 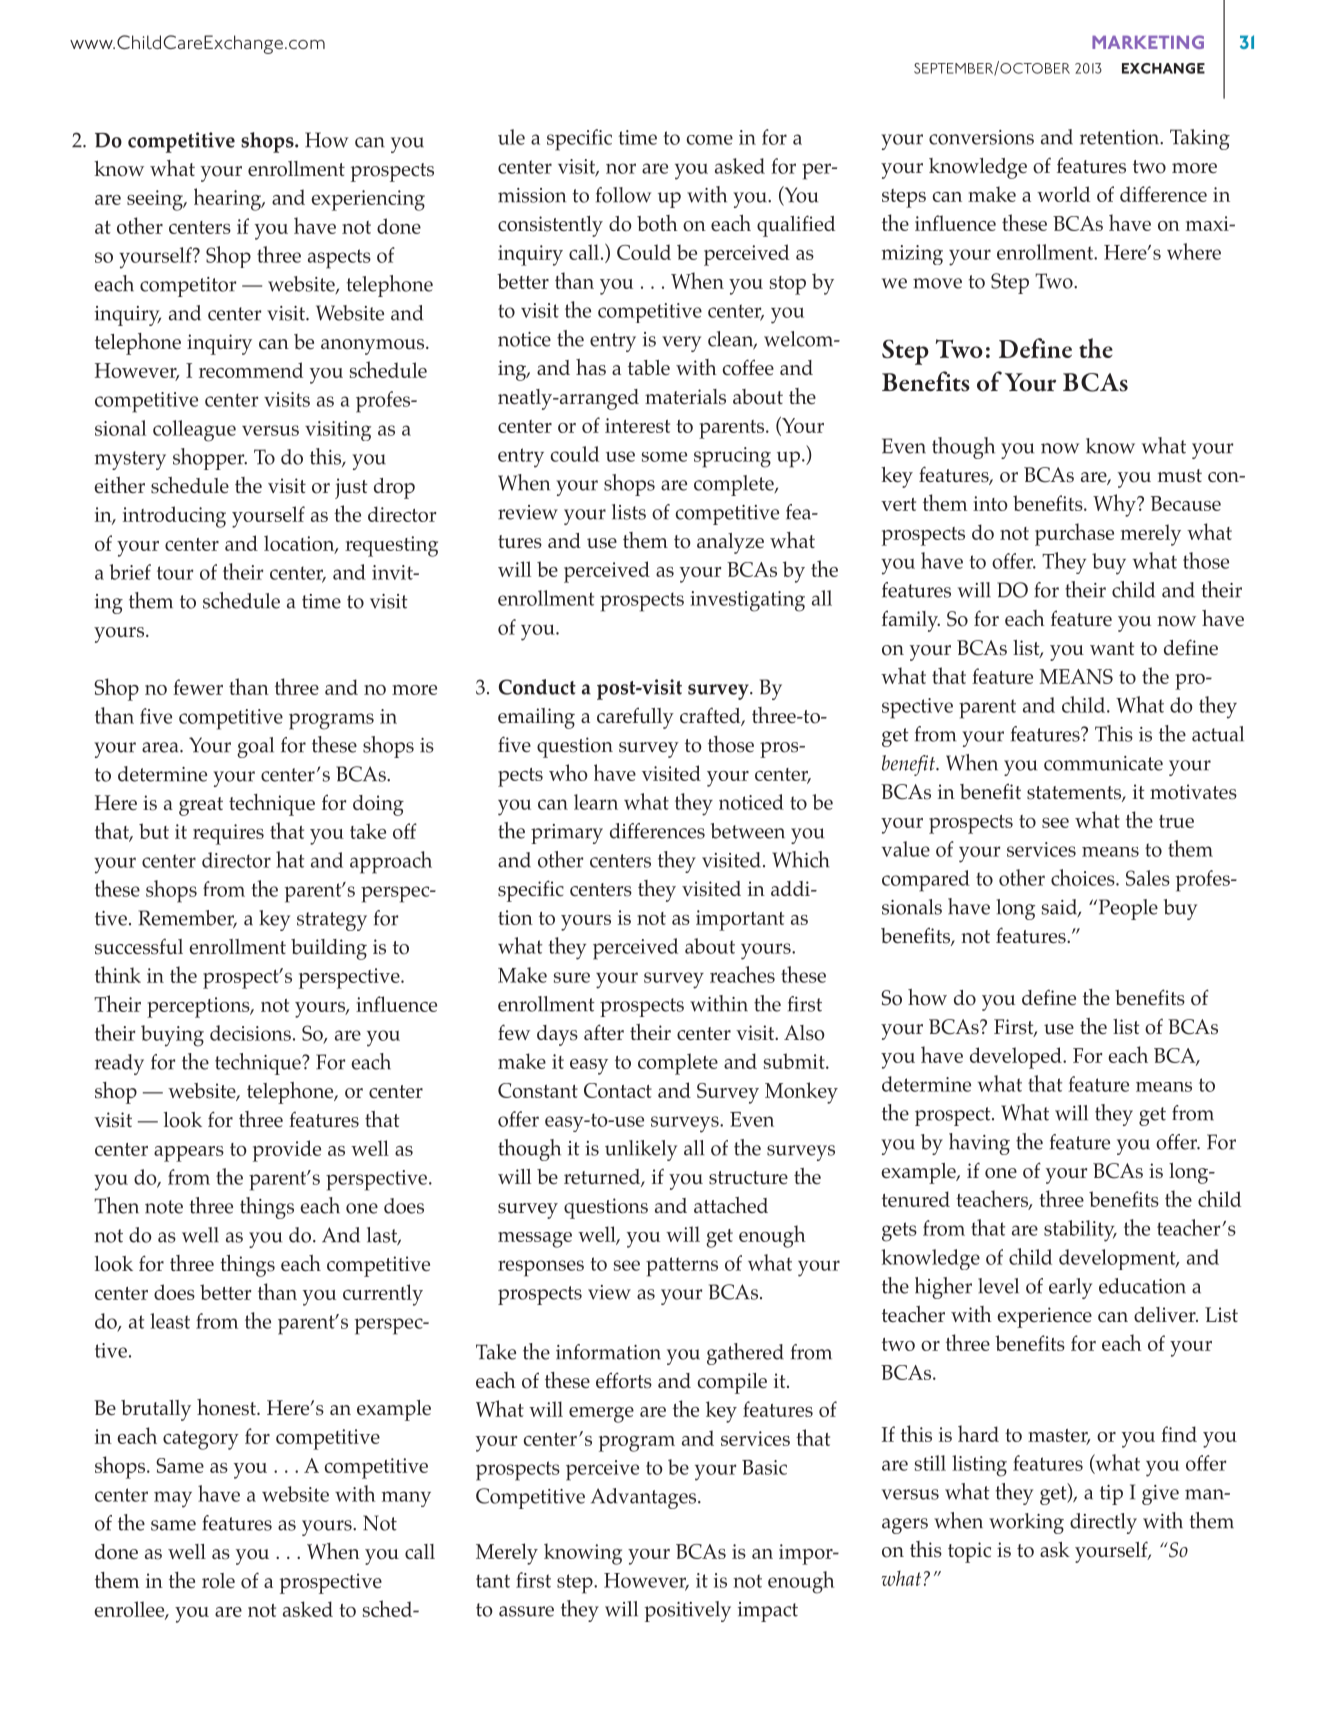 What do you see at coordinates (229, 199) in the screenshot?
I see `hearing` at bounding box center [229, 199].
